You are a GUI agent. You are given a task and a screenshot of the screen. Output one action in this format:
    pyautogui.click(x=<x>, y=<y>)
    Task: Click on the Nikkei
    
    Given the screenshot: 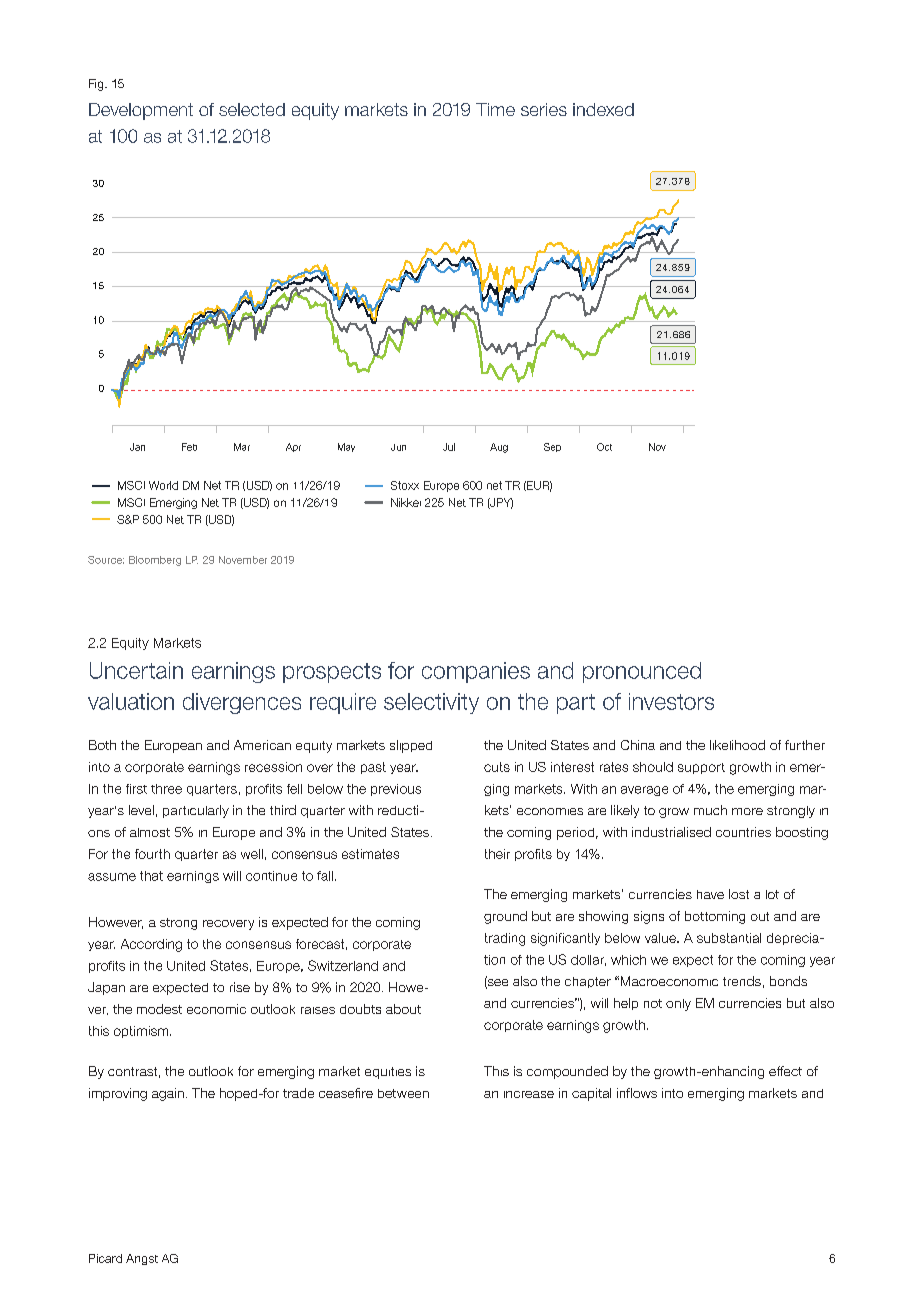 What is the action you would take?
    pyautogui.click(x=406, y=502)
